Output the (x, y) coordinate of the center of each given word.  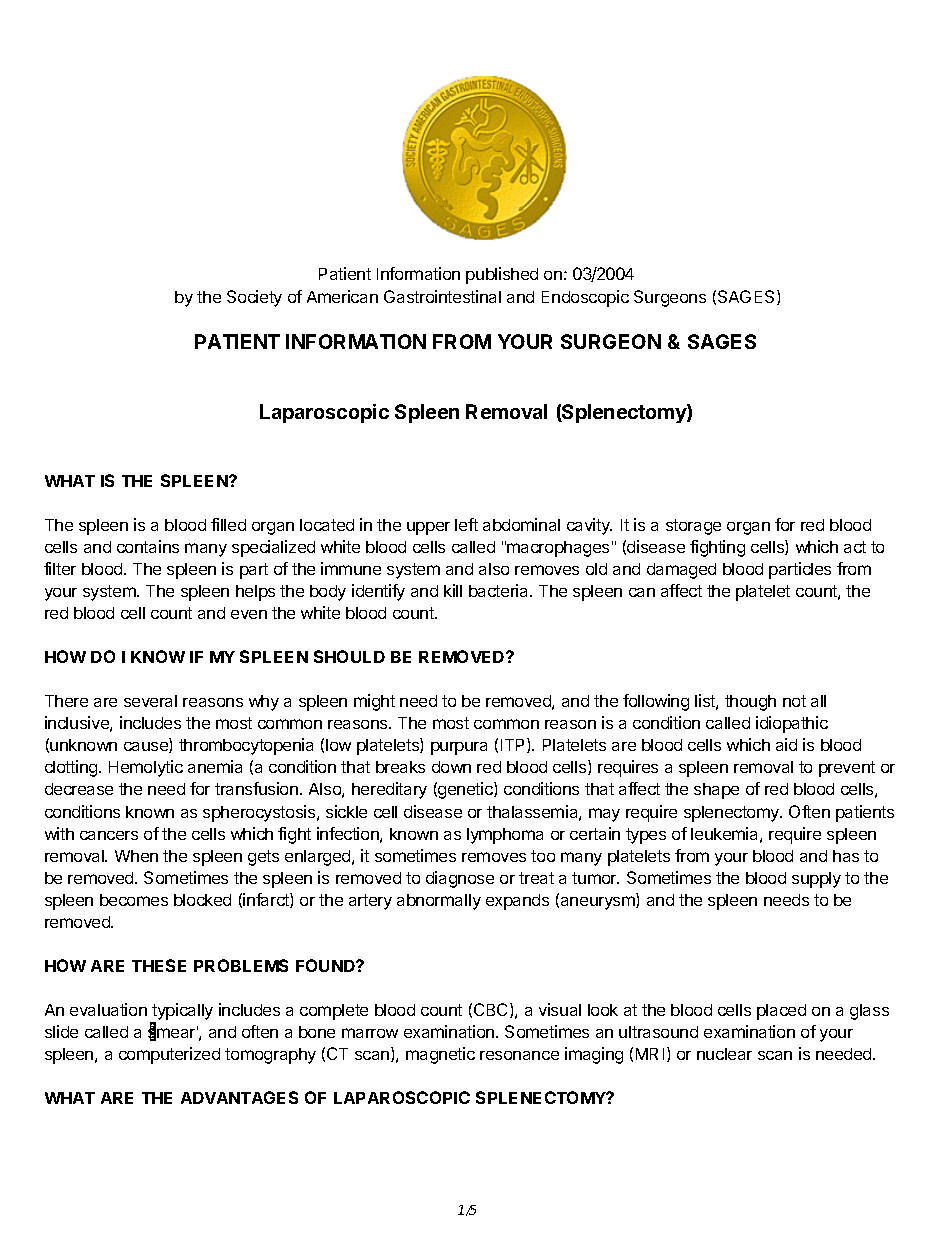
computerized (169, 1055)
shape (716, 791)
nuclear (724, 1054)
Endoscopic (585, 298)
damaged (681, 571)
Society (254, 298)
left (466, 524)
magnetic (440, 1055)
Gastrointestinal (442, 296)
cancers (109, 835)
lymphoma (505, 836)
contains (148, 546)
